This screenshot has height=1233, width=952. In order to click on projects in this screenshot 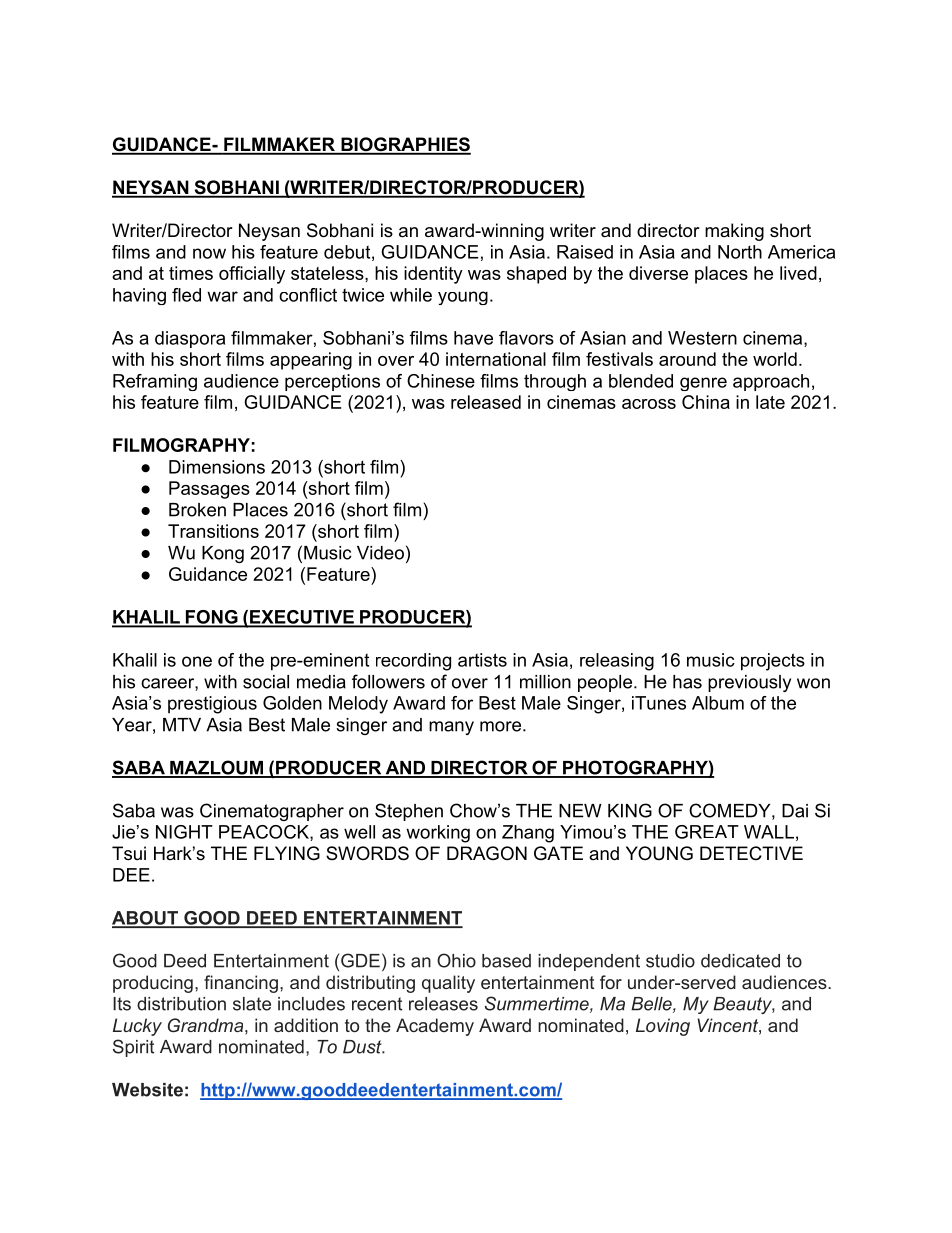, I will do `click(773, 662)`.
